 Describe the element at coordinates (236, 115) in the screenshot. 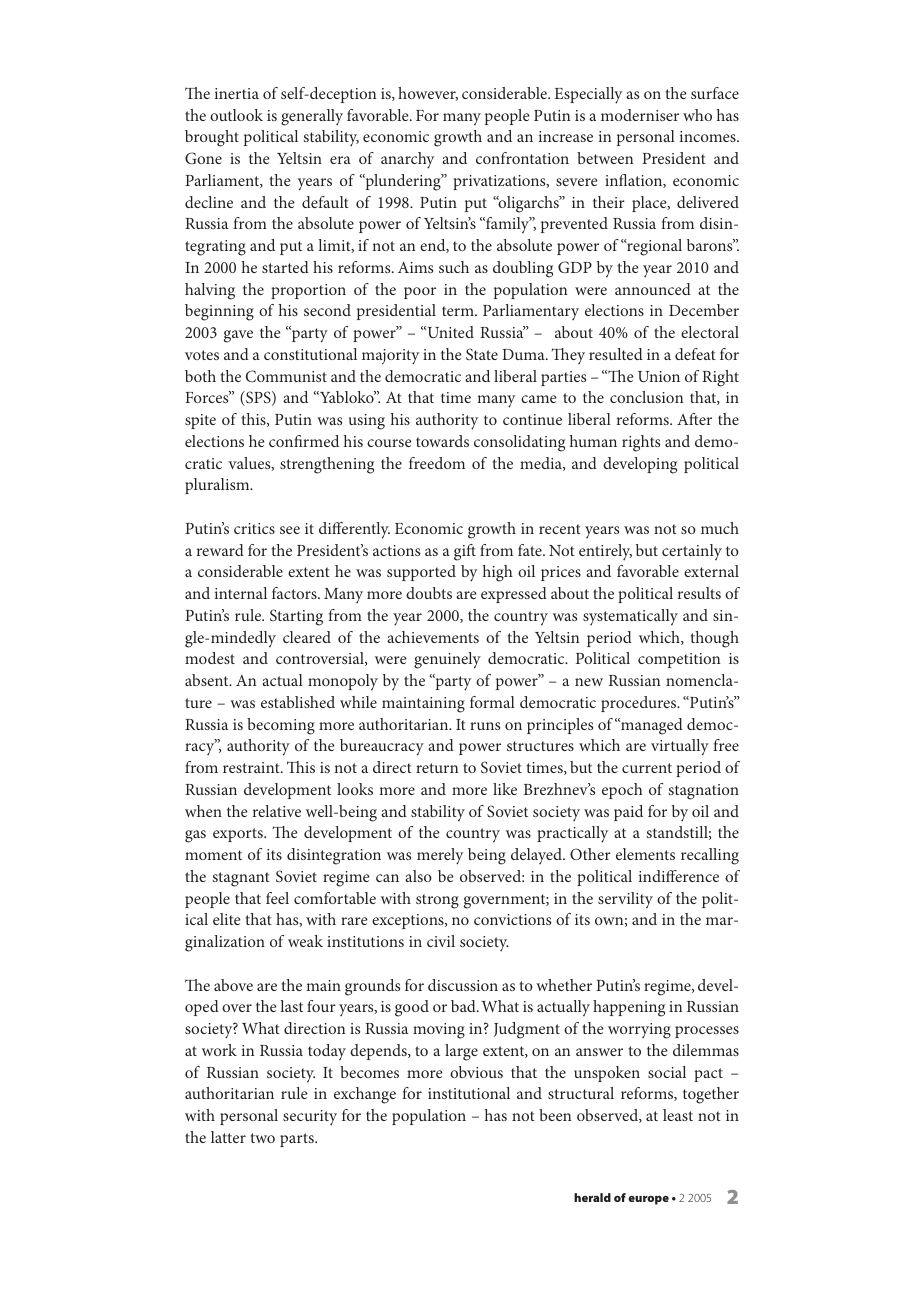

I see `outlook` at that location.
